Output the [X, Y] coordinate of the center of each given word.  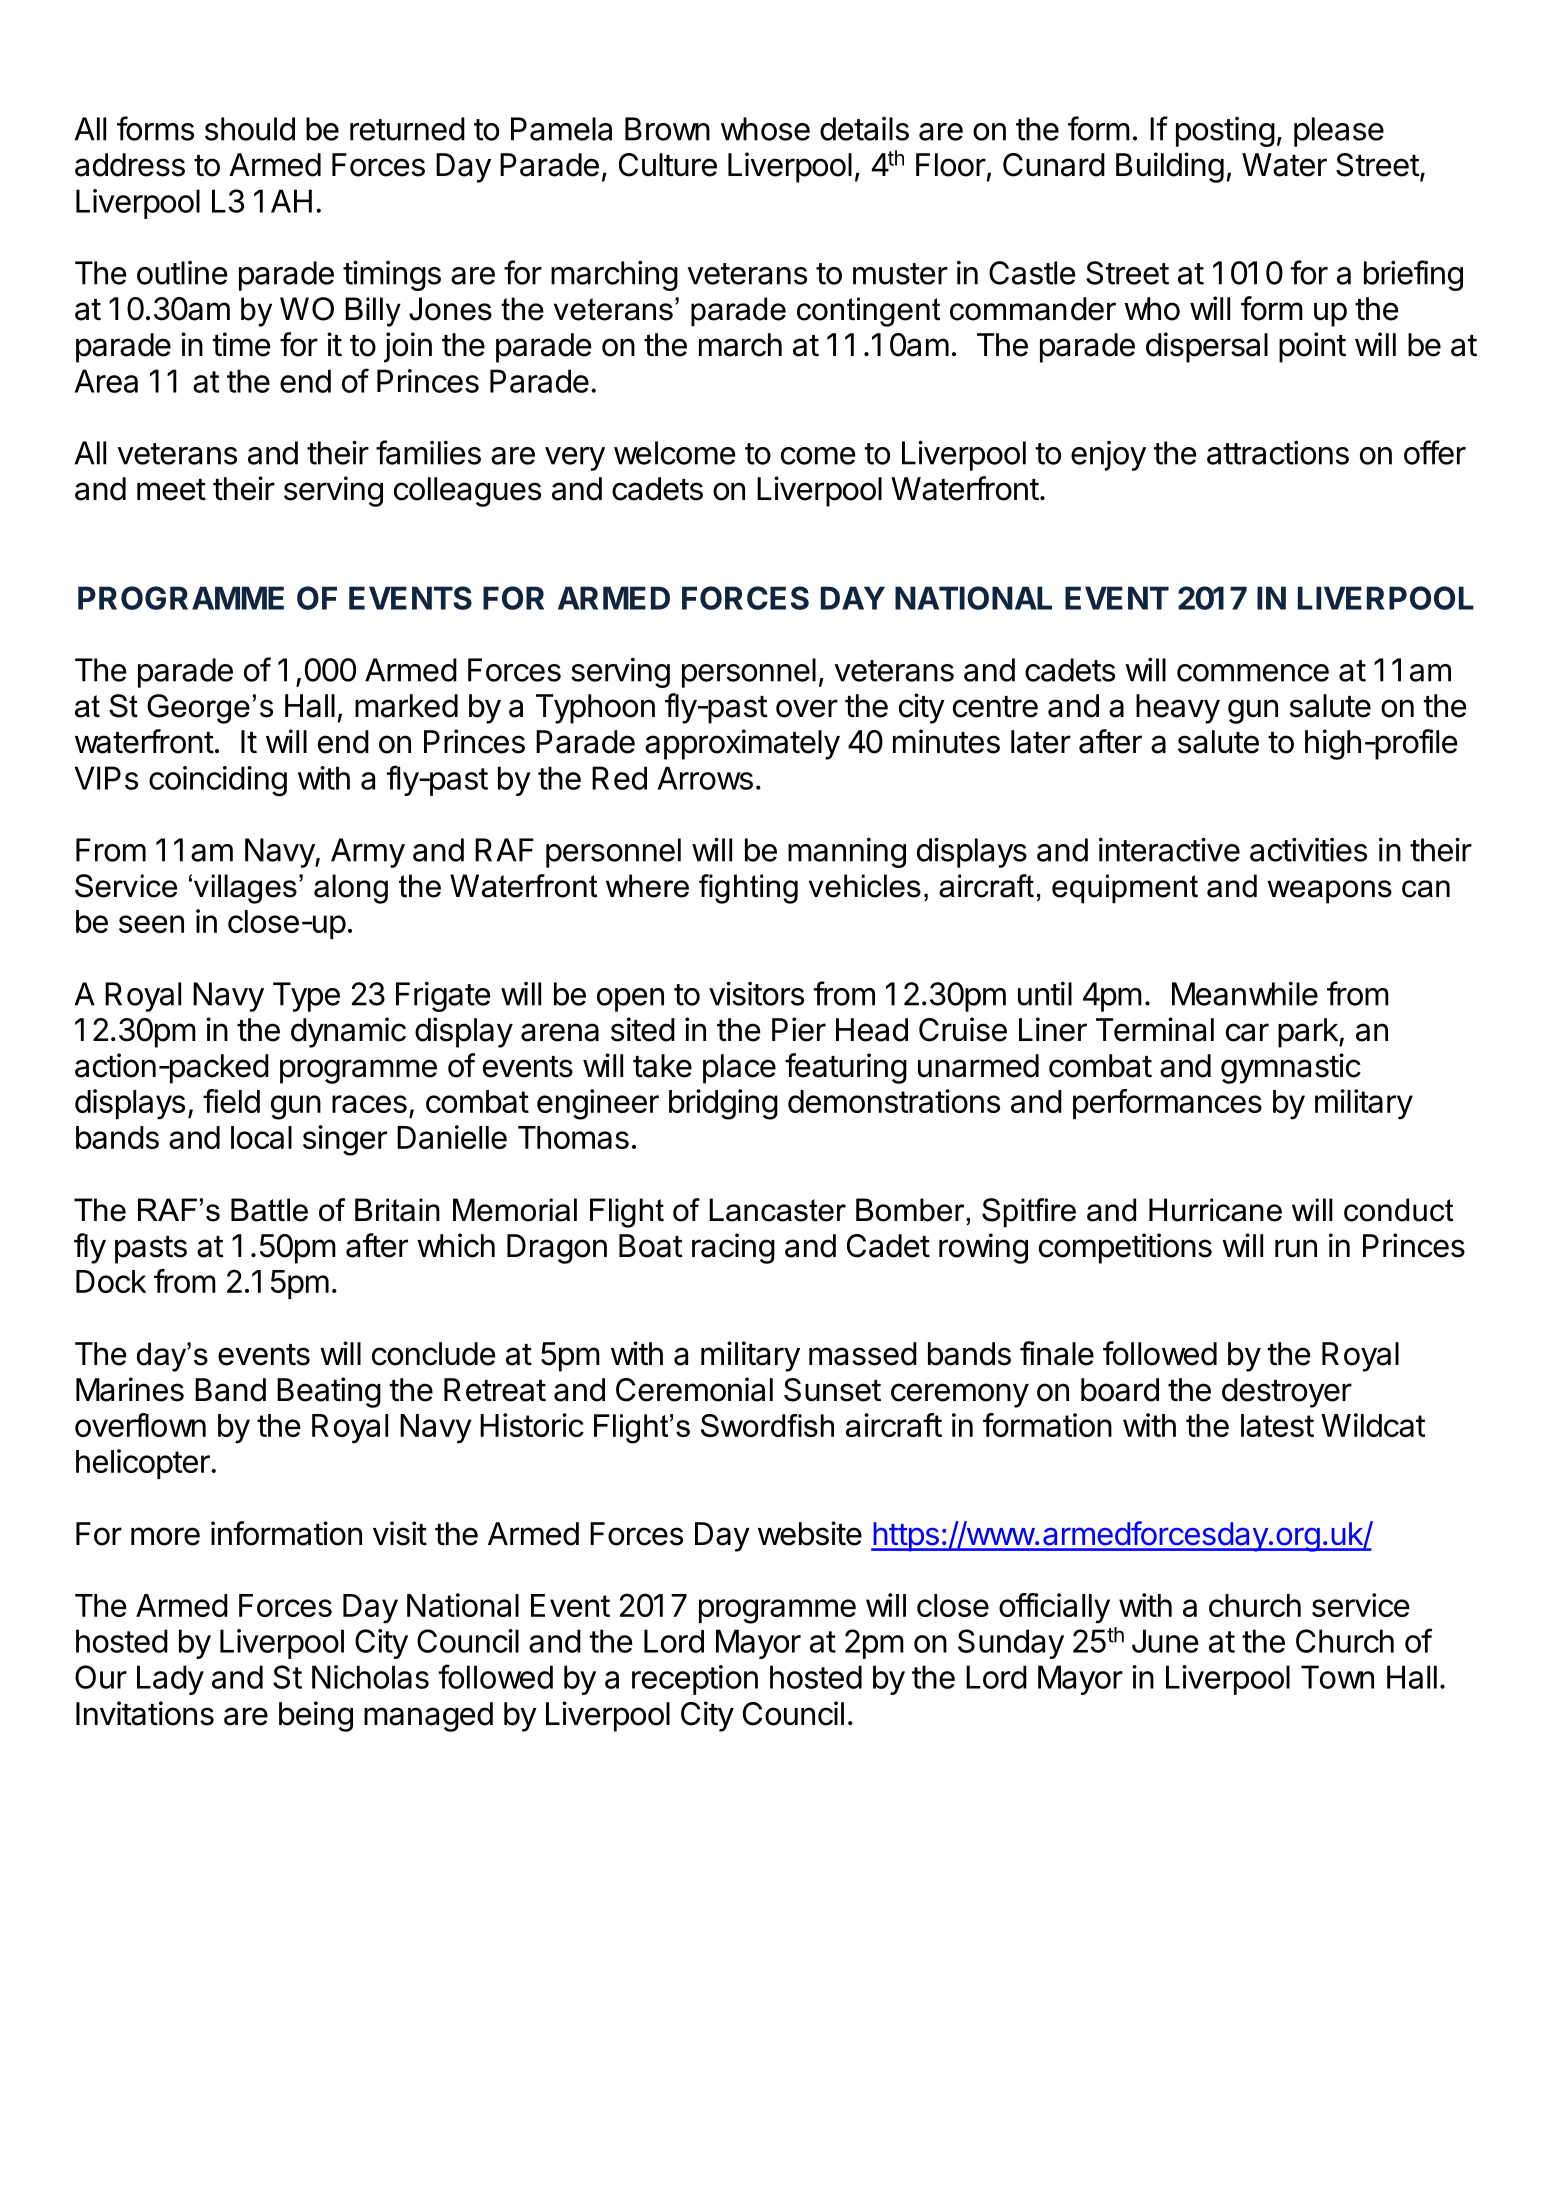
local [261, 1137]
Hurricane [1215, 1210]
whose [765, 129]
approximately [742, 744]
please [1339, 132]
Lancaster [777, 1210]
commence [1253, 673]
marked [406, 706]
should [250, 129]
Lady [170, 1680]
